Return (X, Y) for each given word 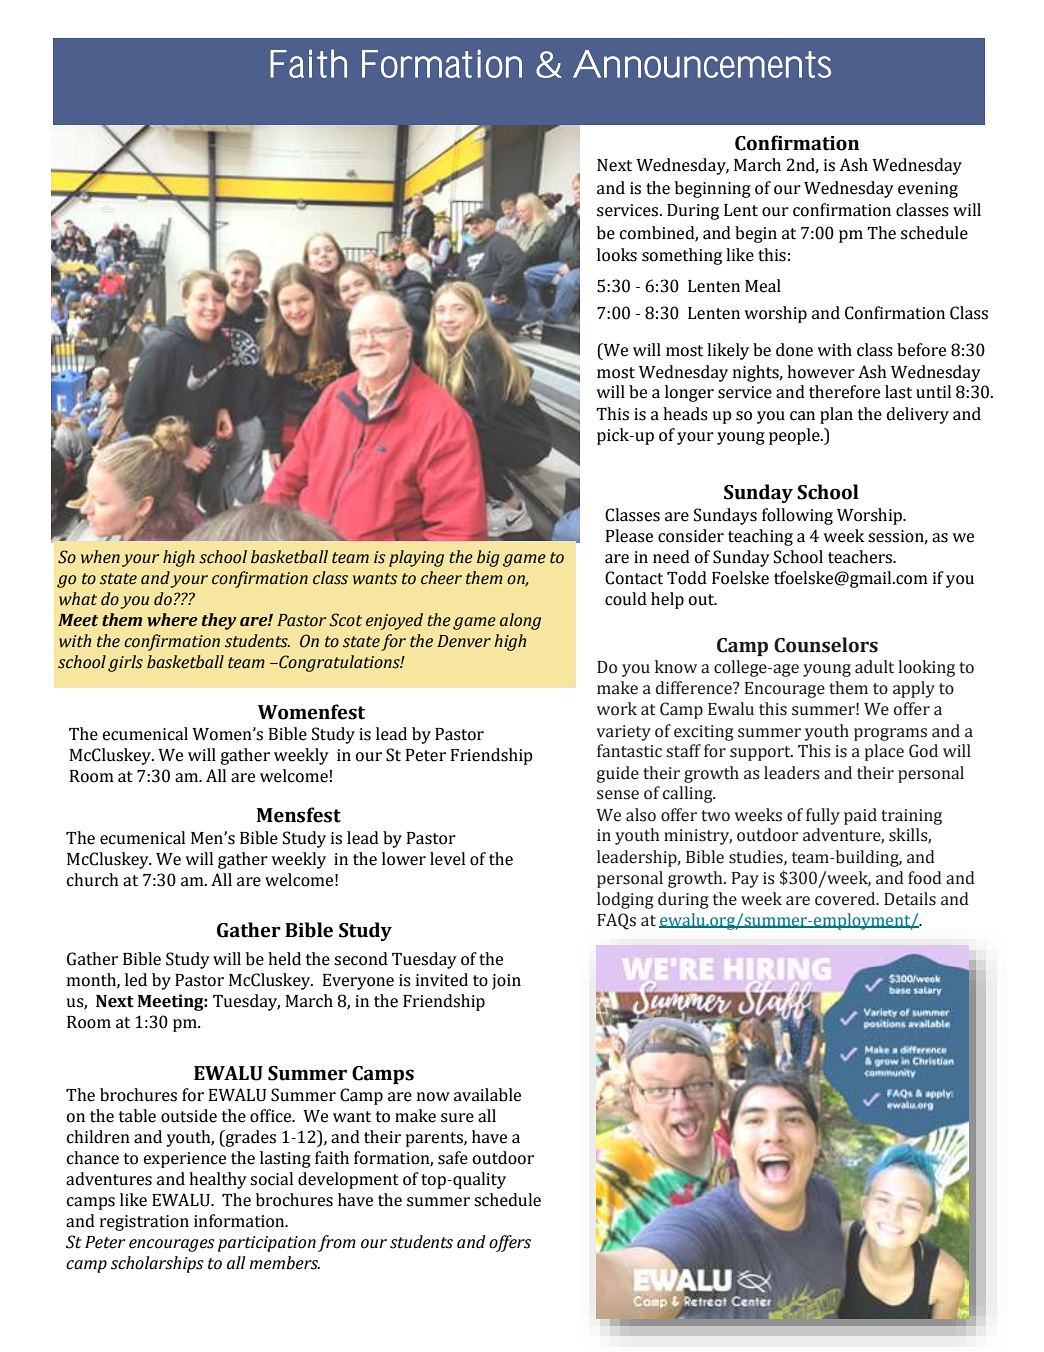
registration (144, 1223)
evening (928, 190)
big (488, 558)
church (93, 880)
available (487, 1095)
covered (846, 899)
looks (617, 255)
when (100, 557)
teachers (861, 557)
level (447, 859)
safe (453, 1158)
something (682, 256)
